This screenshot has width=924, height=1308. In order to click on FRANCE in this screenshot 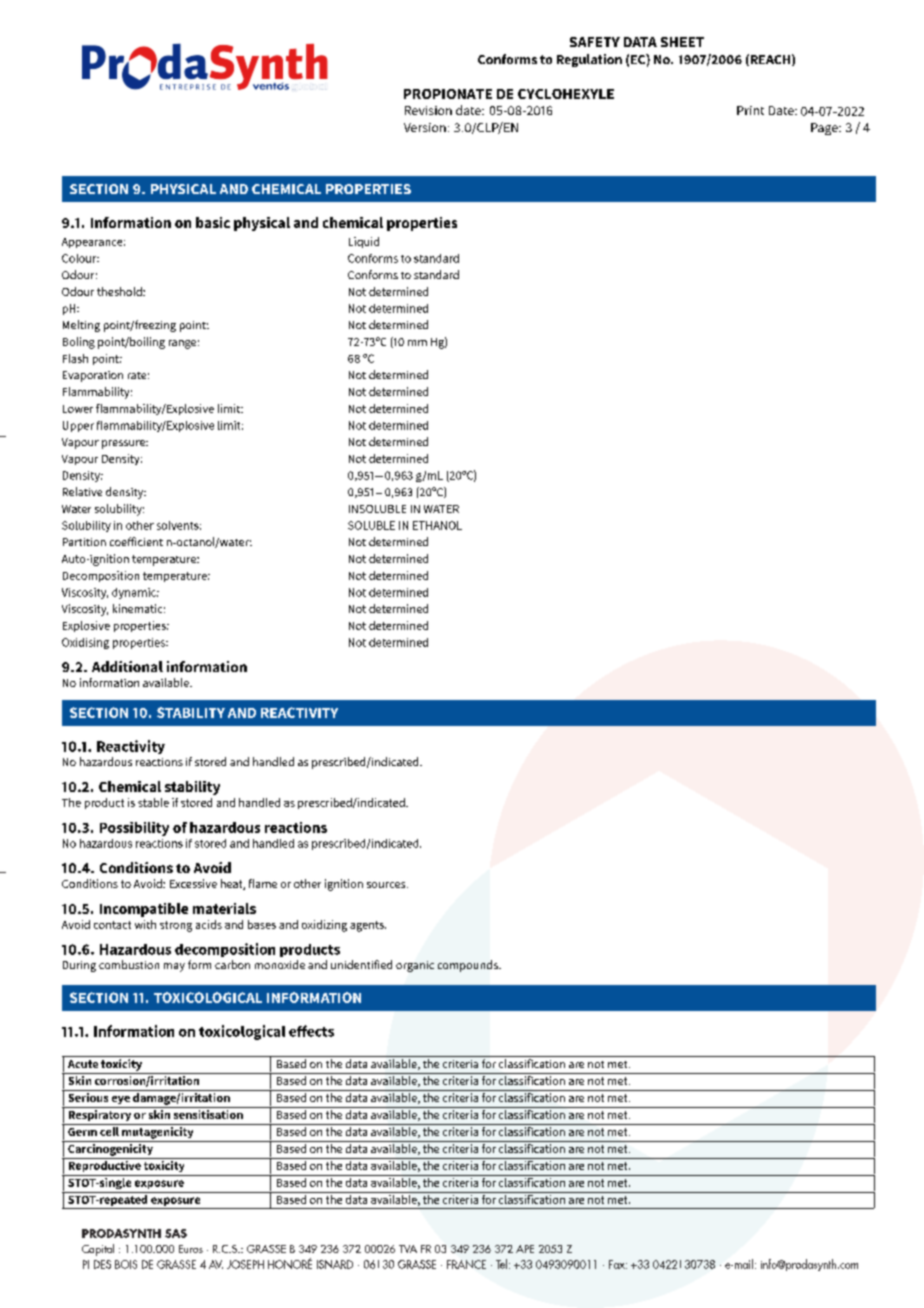, I will do `click(466, 1264)`.
